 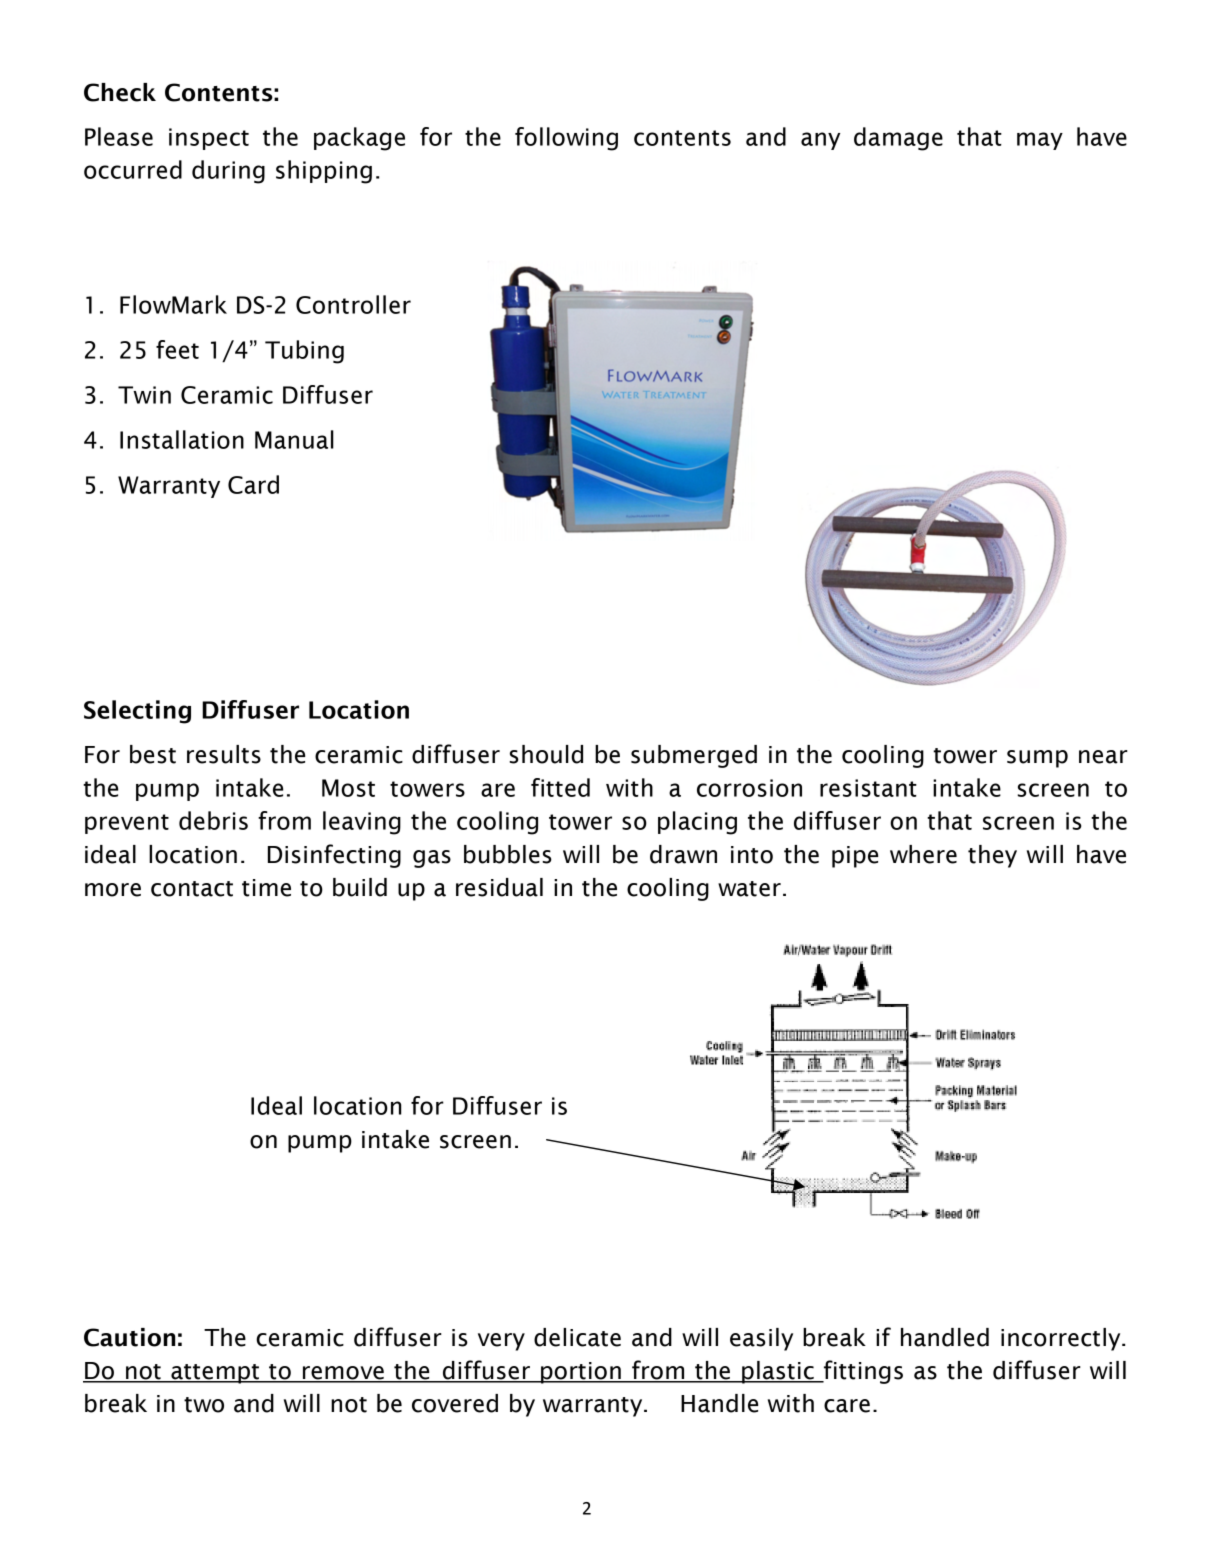 I want to click on Card, so click(x=253, y=484).
